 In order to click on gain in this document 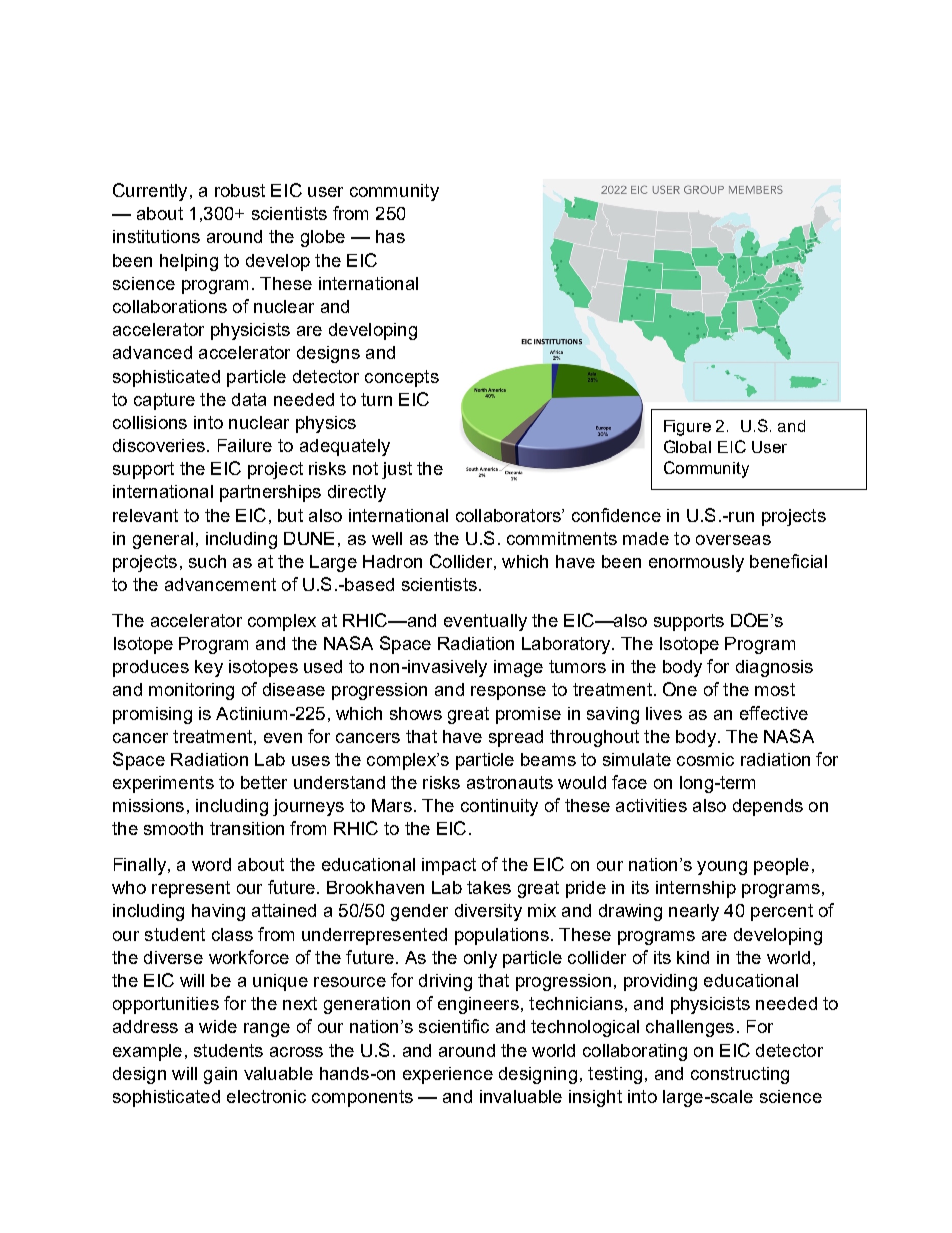, I will do `click(220, 1075)`.
